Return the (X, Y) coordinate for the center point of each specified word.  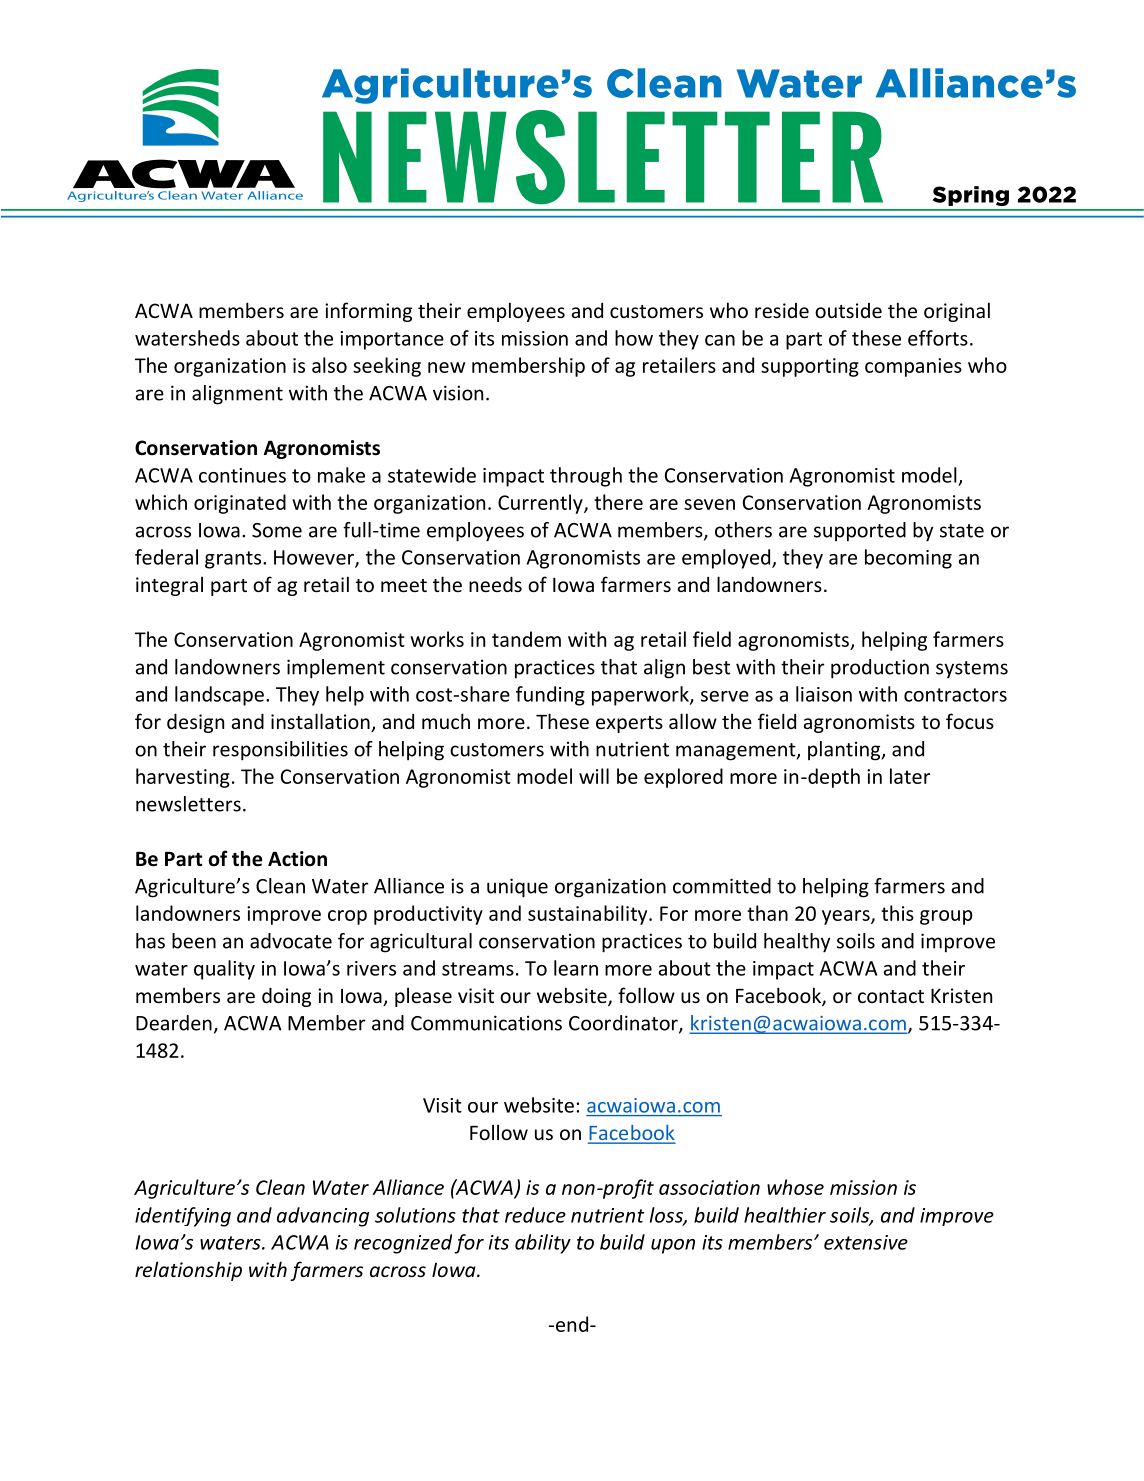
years (847, 917)
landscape (219, 696)
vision (458, 393)
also (329, 365)
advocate (291, 941)
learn (576, 968)
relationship (188, 1271)
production (880, 669)
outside (848, 310)
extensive (866, 1242)
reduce (535, 1215)
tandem (526, 639)
